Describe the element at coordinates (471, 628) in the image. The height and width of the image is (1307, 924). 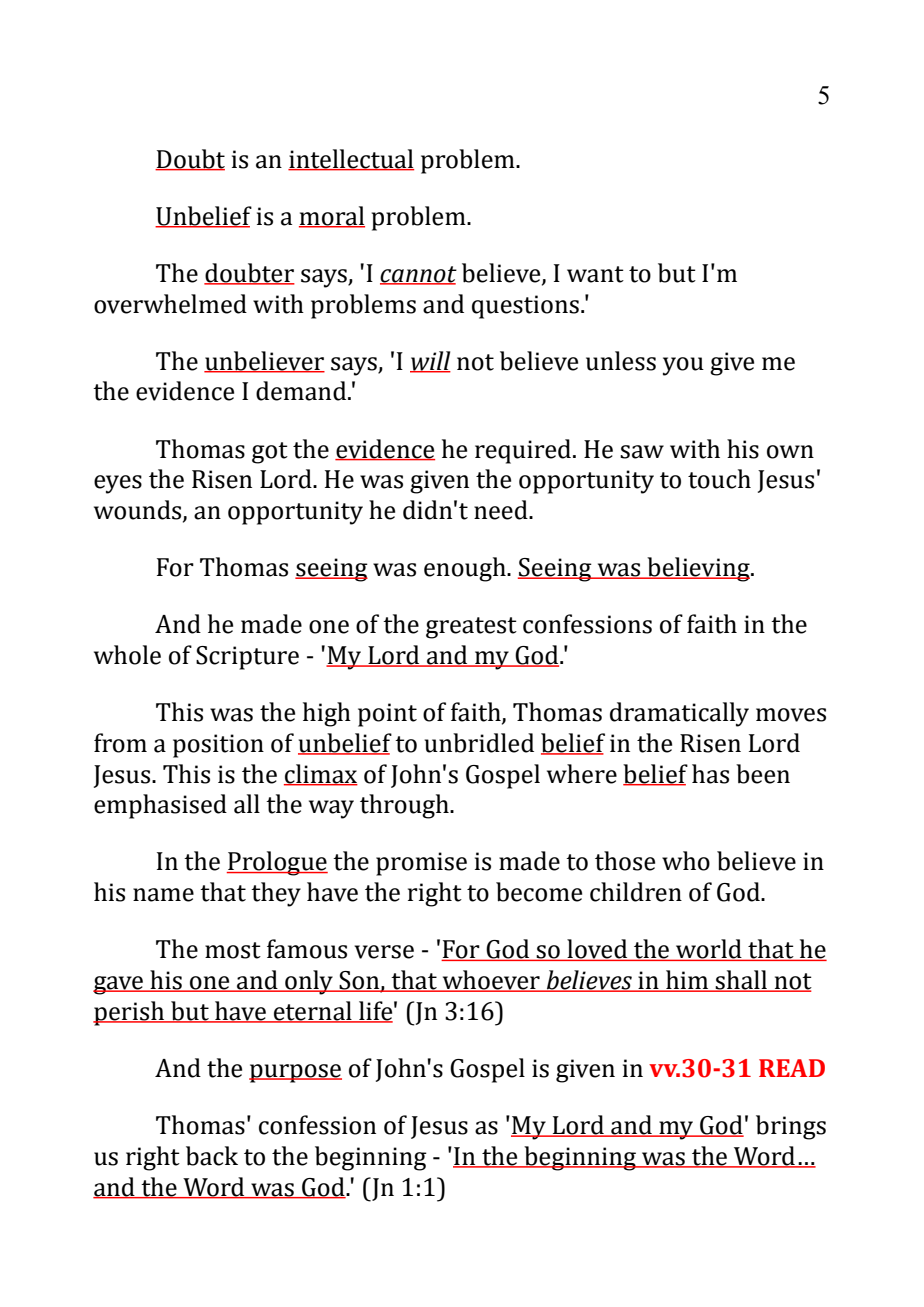
I see `greatest` at that location.
